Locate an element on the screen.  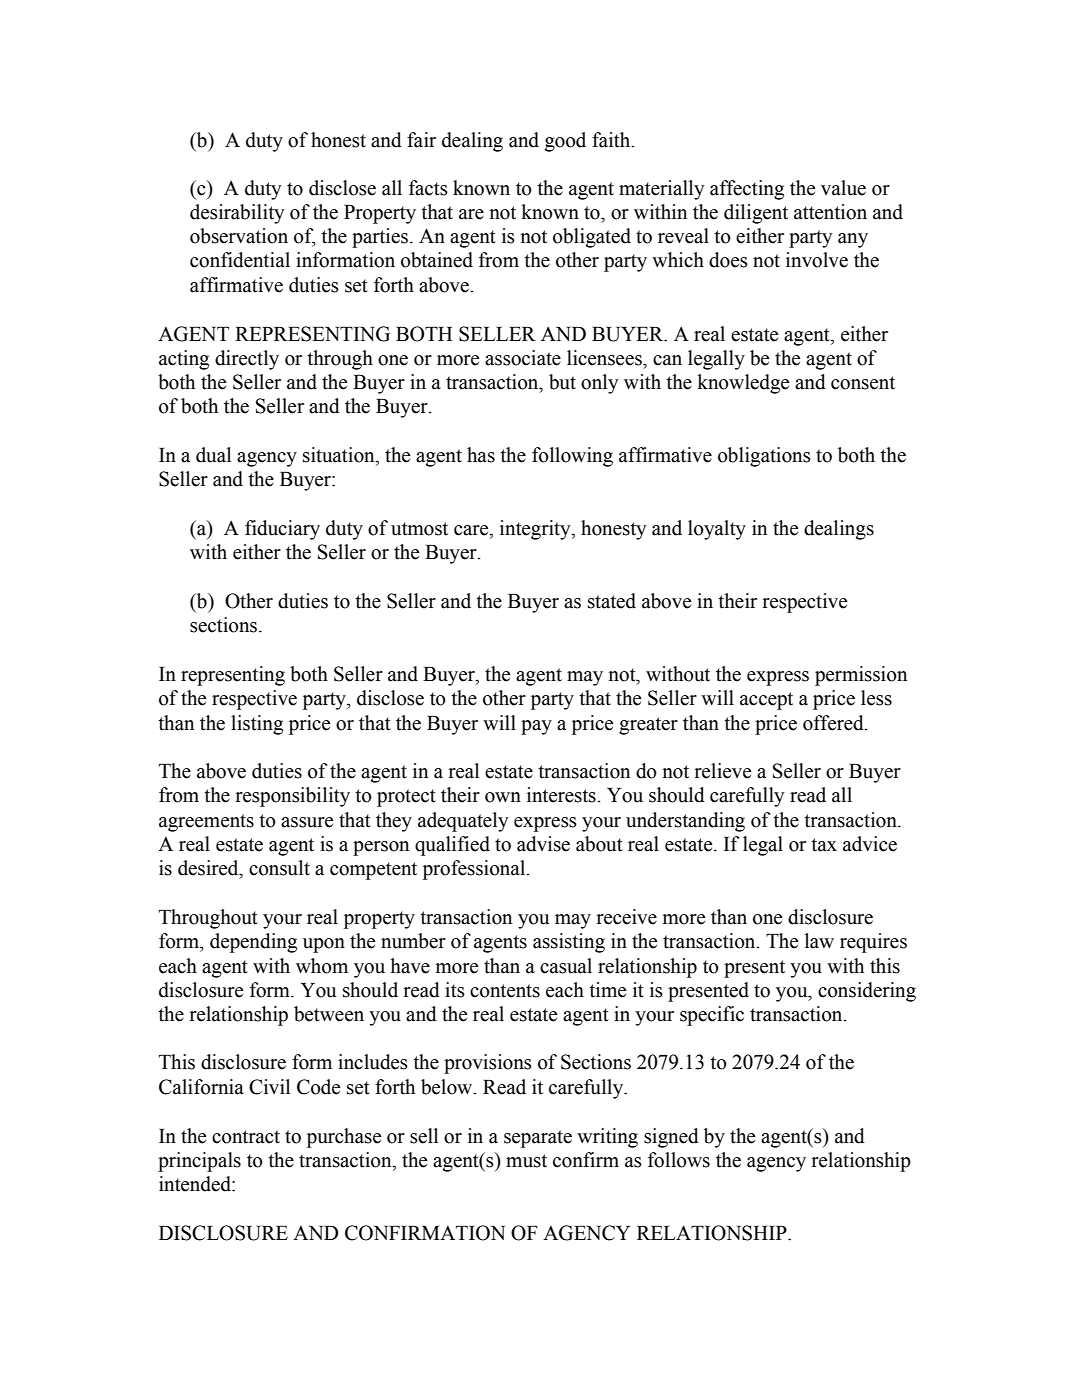
depending is located at coordinates (253, 943).
